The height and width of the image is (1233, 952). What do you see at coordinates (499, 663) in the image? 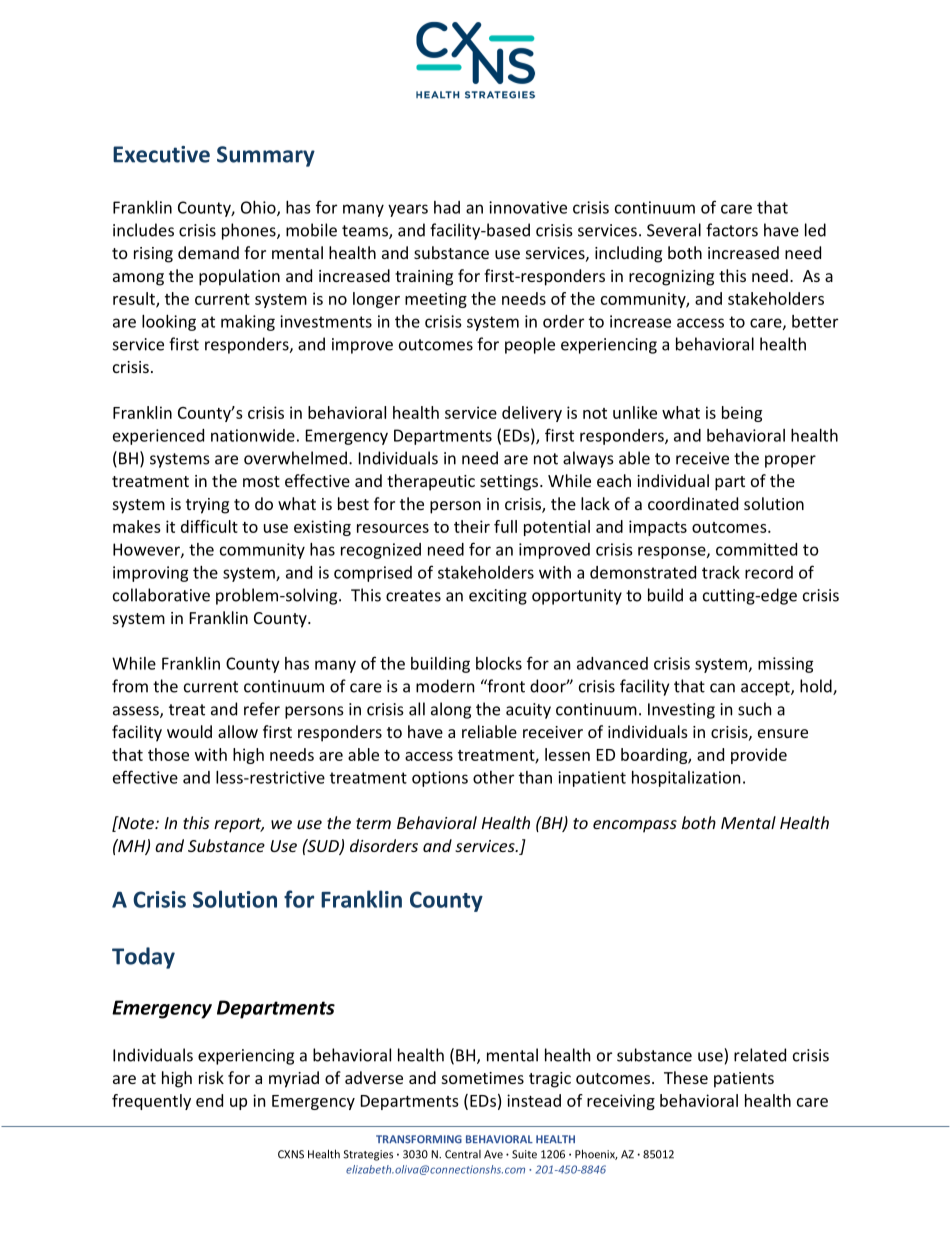
I see `blocks` at bounding box center [499, 663].
